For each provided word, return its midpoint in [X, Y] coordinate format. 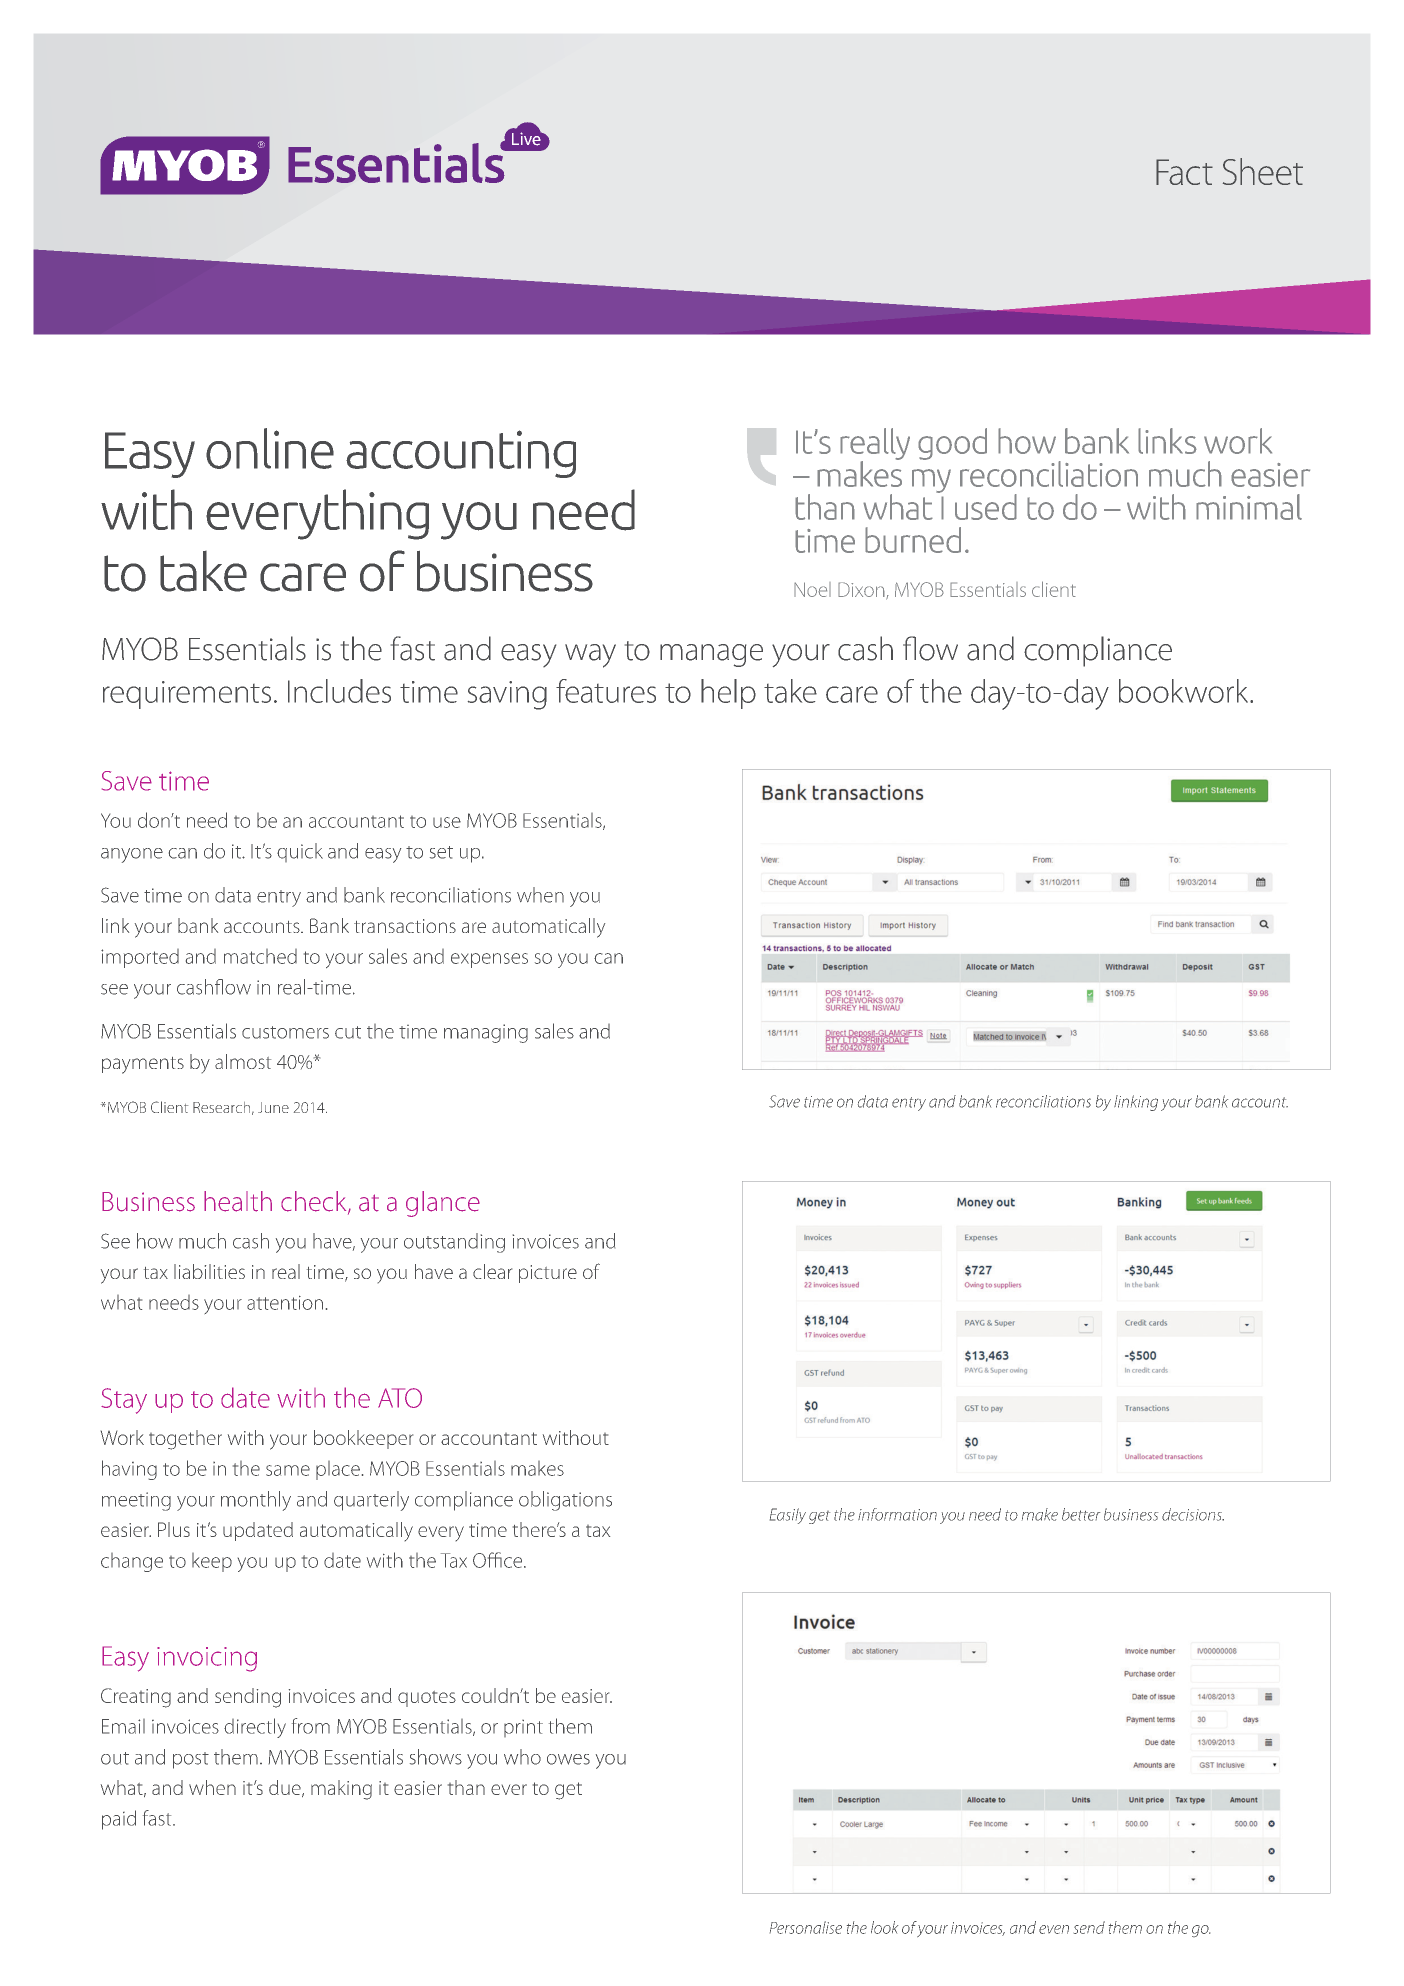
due [286, 1788]
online [270, 448]
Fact [1184, 172]
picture [548, 1274]
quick [300, 852]
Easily [788, 1516]
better [1081, 1514]
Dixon [862, 590]
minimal [1249, 507]
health [238, 1201]
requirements [187, 695]
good [952, 444]
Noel [812, 589]
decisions [1193, 1514]
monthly [256, 1501]
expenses [489, 960]
